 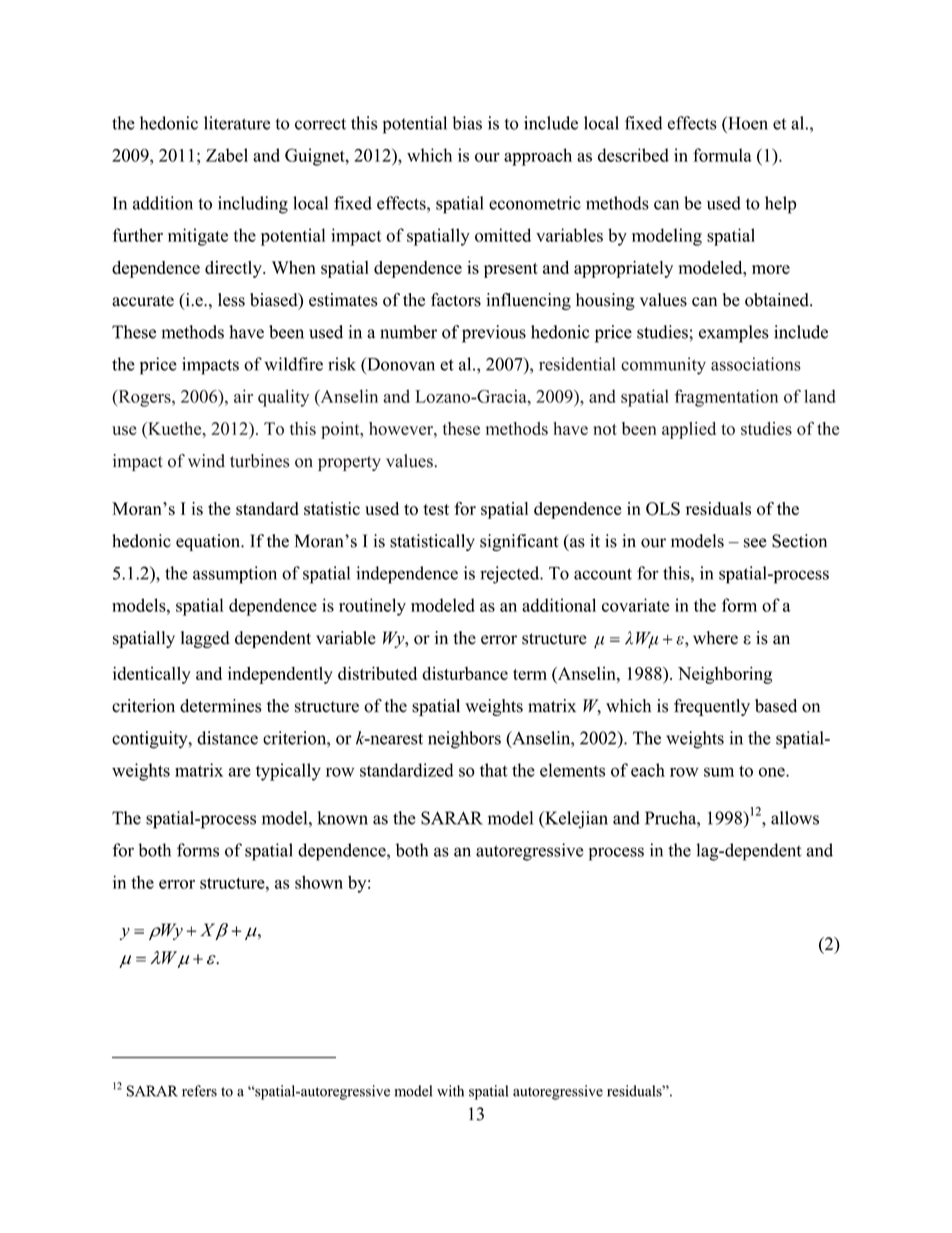 What do you see at coordinates (199, 1091) in the document?
I see `refers` at bounding box center [199, 1091].
